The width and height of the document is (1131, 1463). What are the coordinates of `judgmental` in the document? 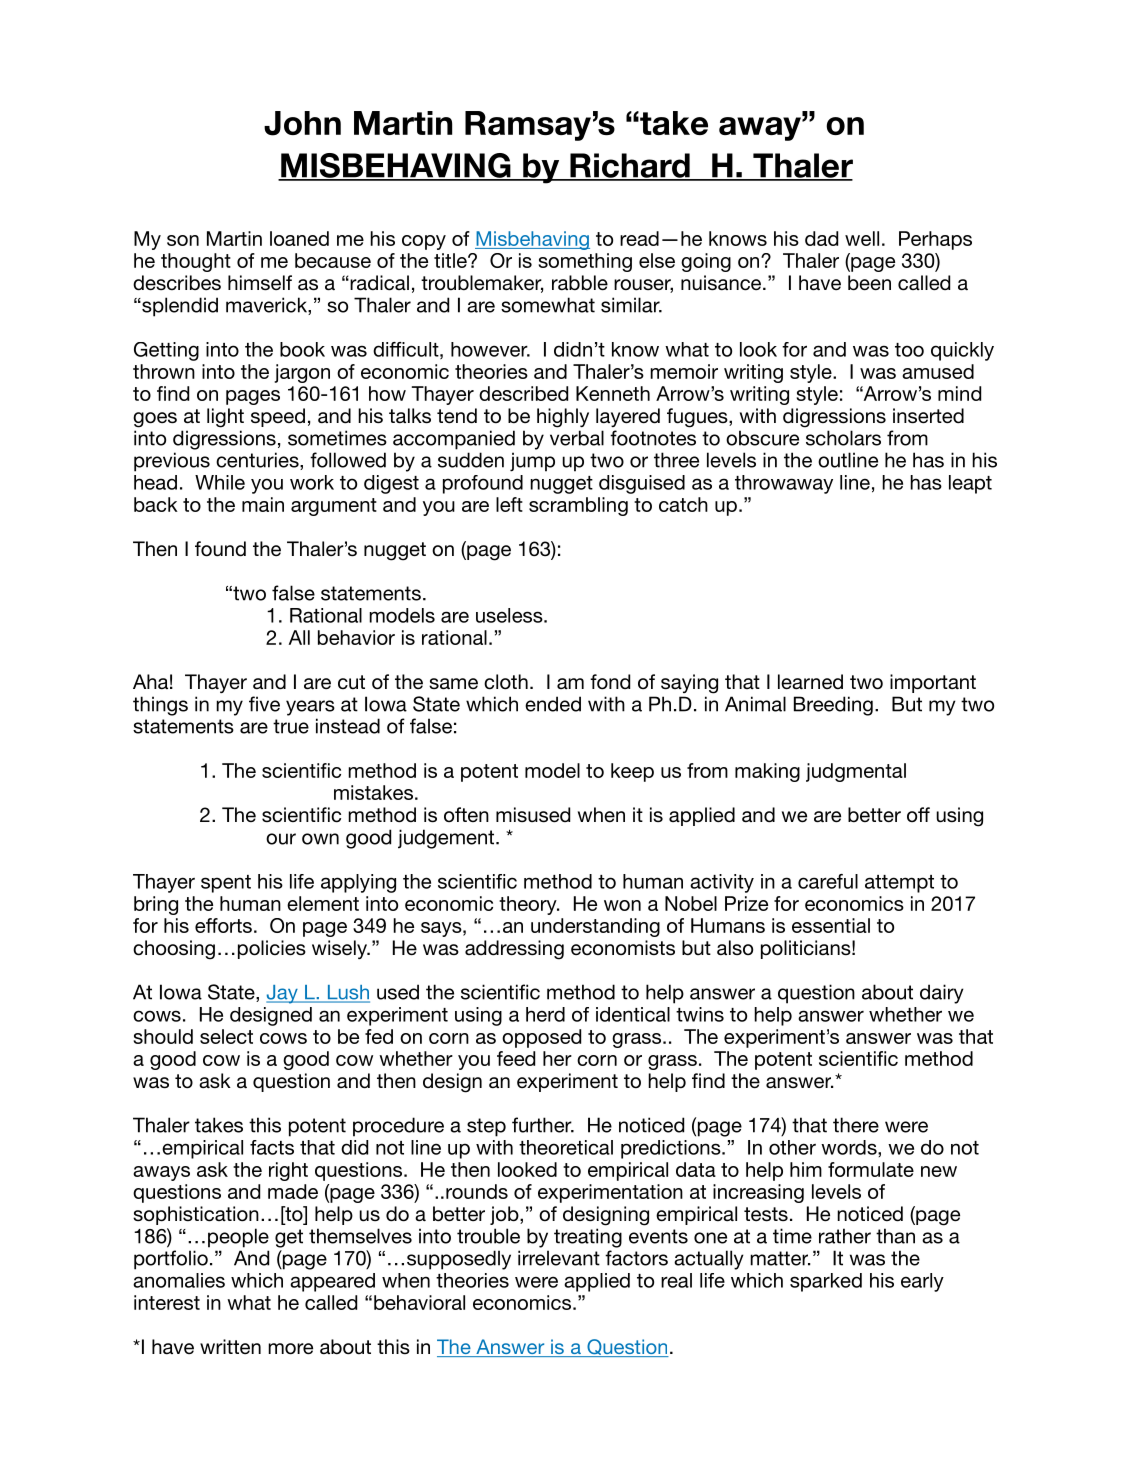 It's located at (856, 772).
